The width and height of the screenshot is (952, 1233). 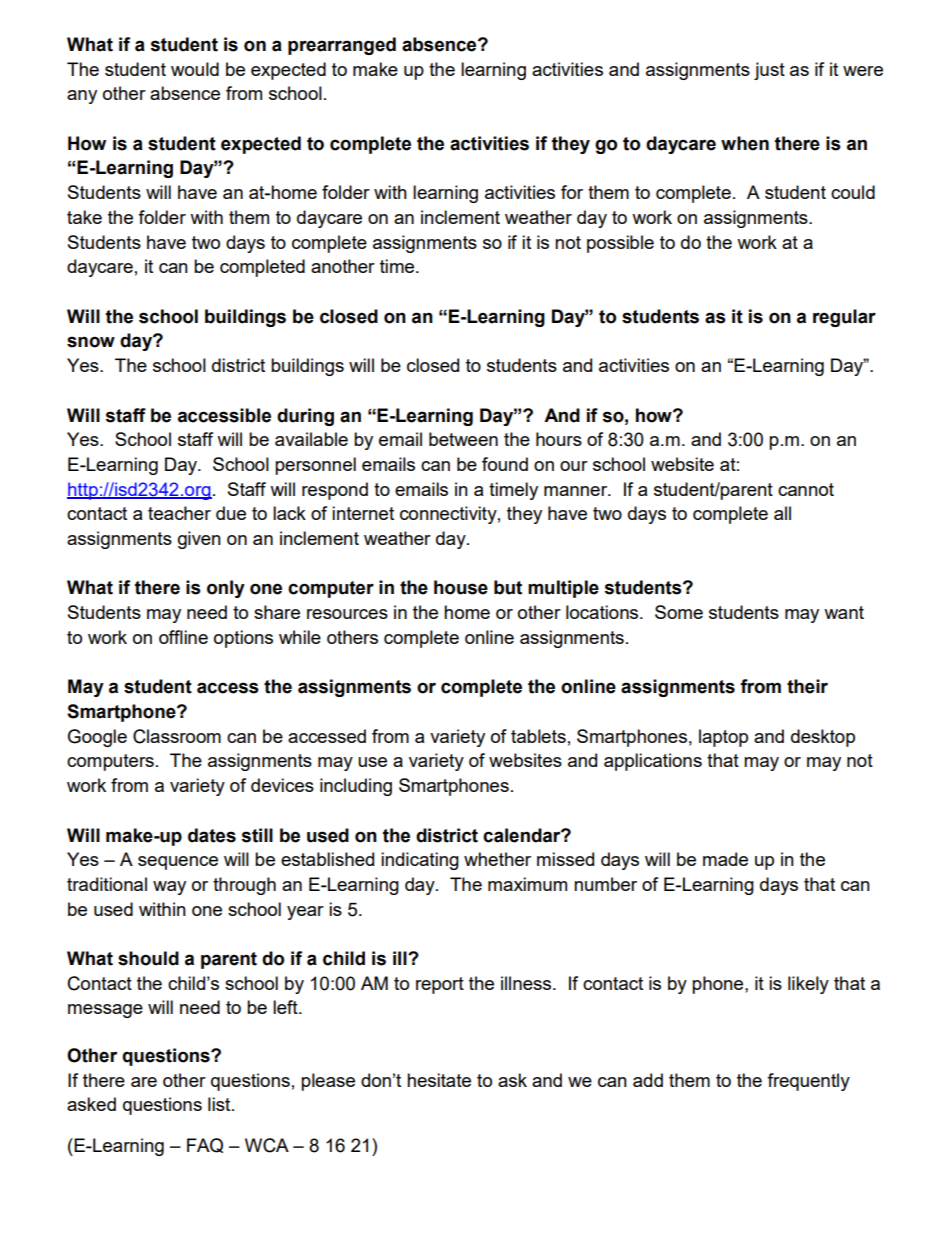 I want to click on would, so click(x=195, y=69).
